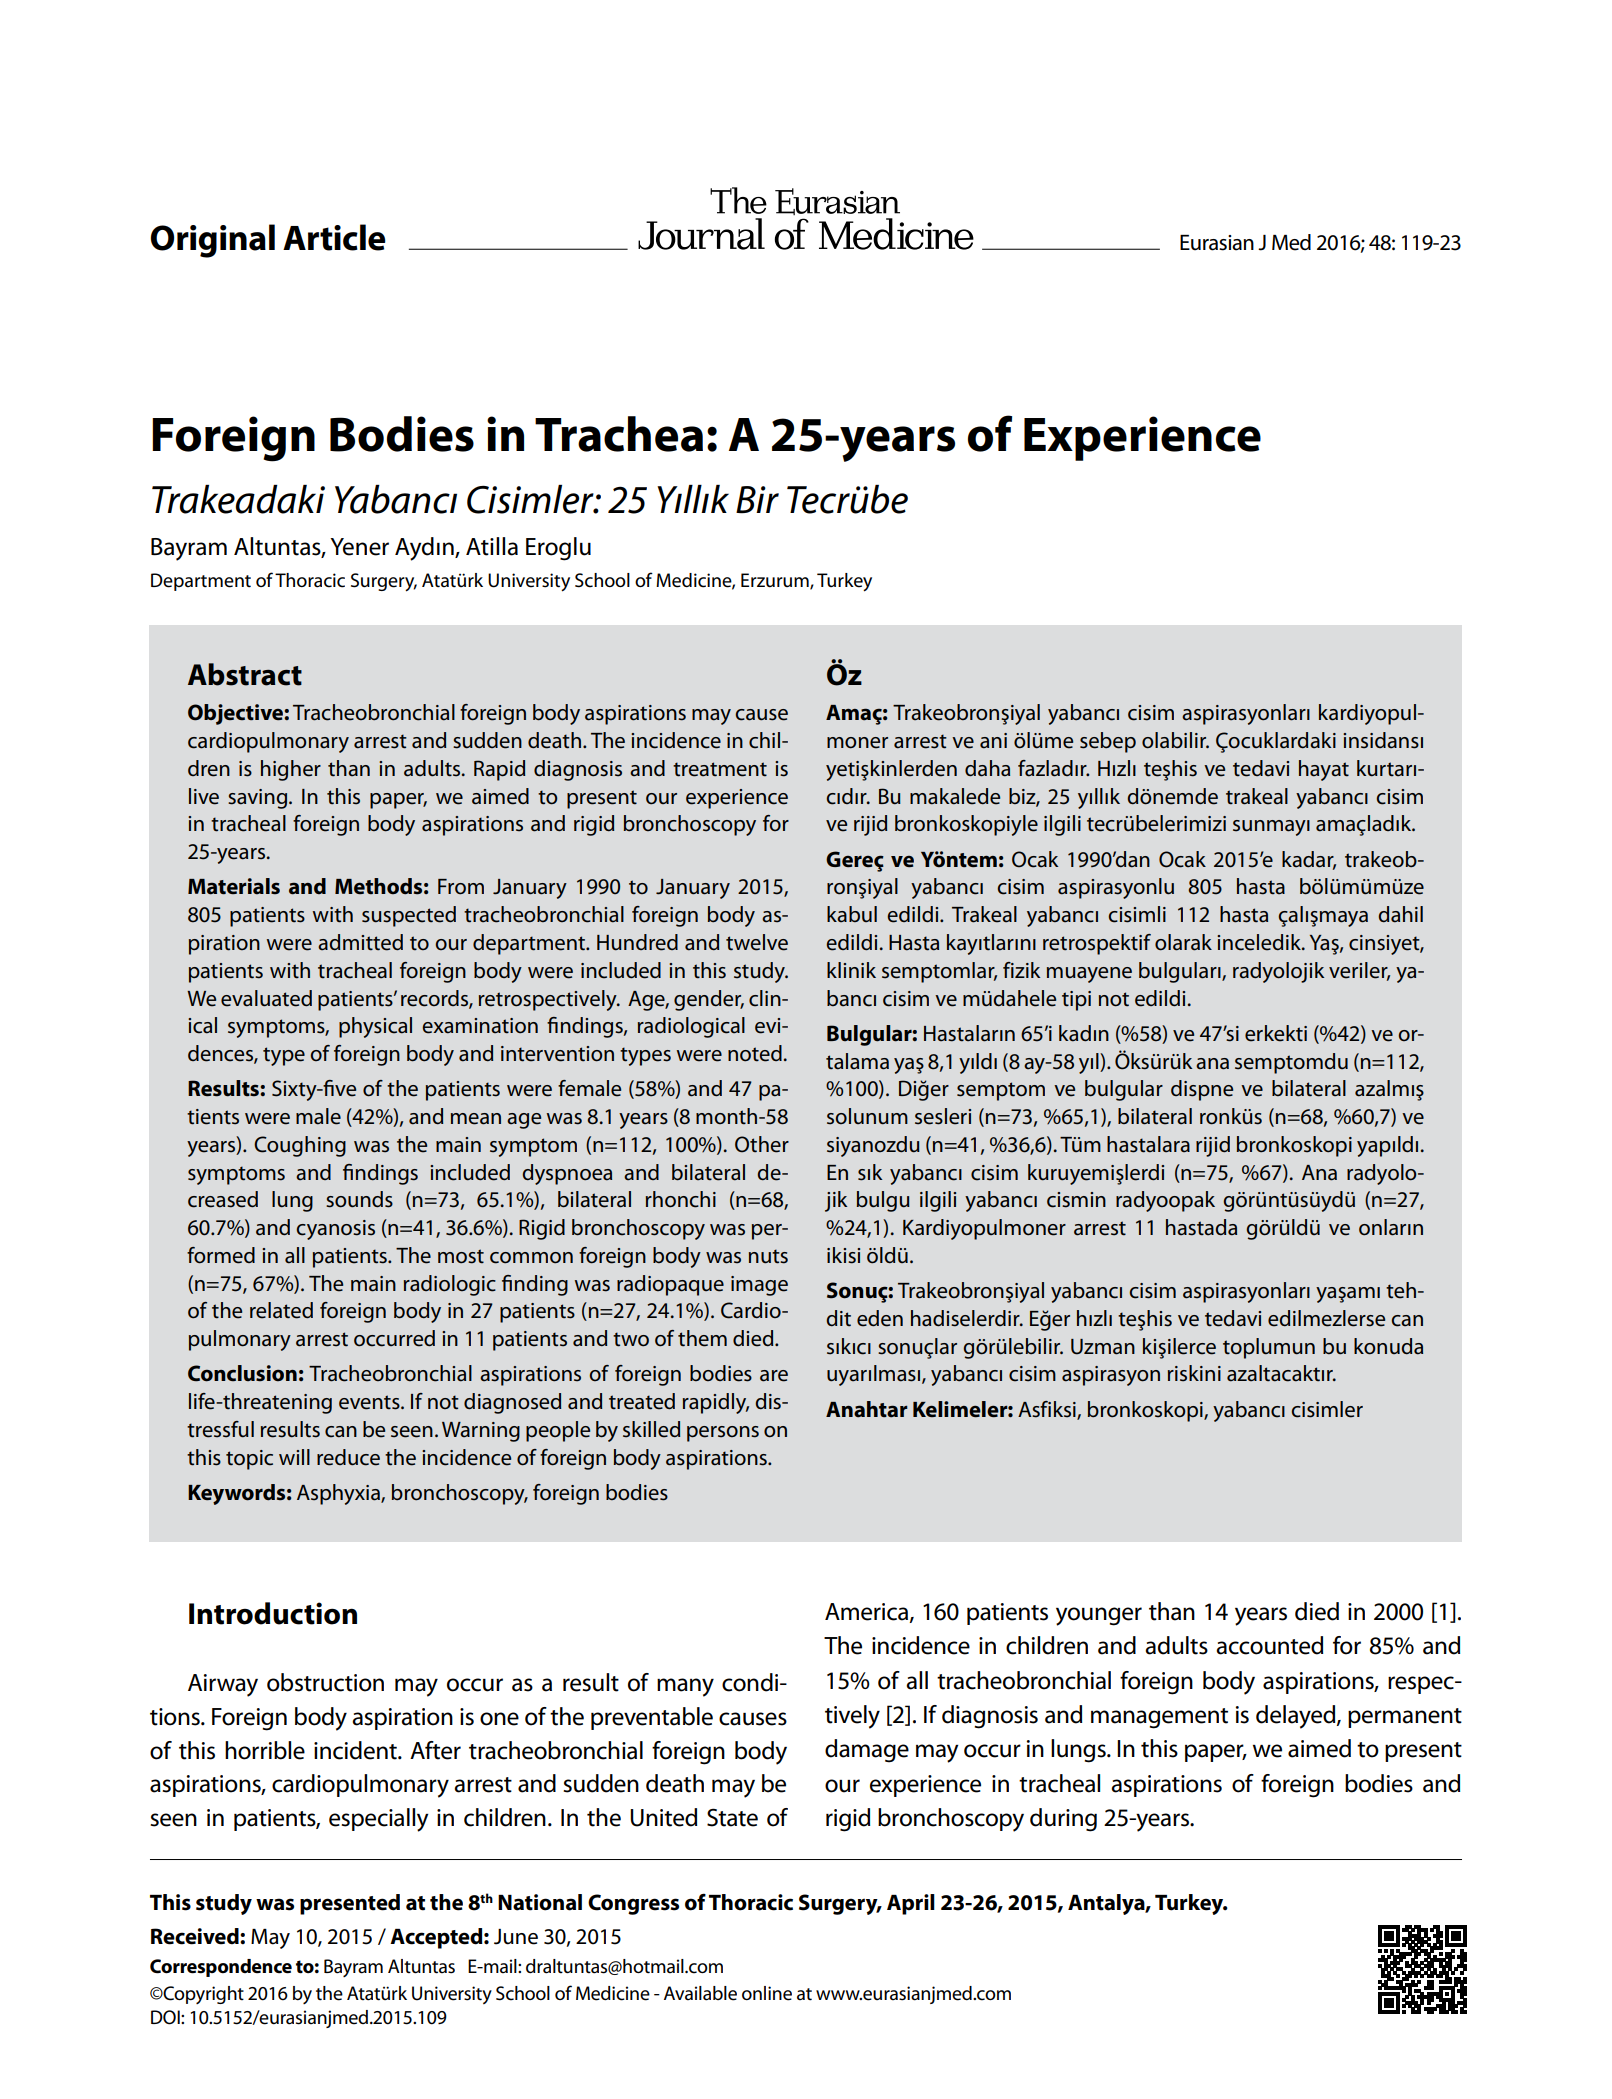 The image size is (1612, 2099). Describe the element at coordinates (720, 769) in the image. I see `treatment` at that location.
